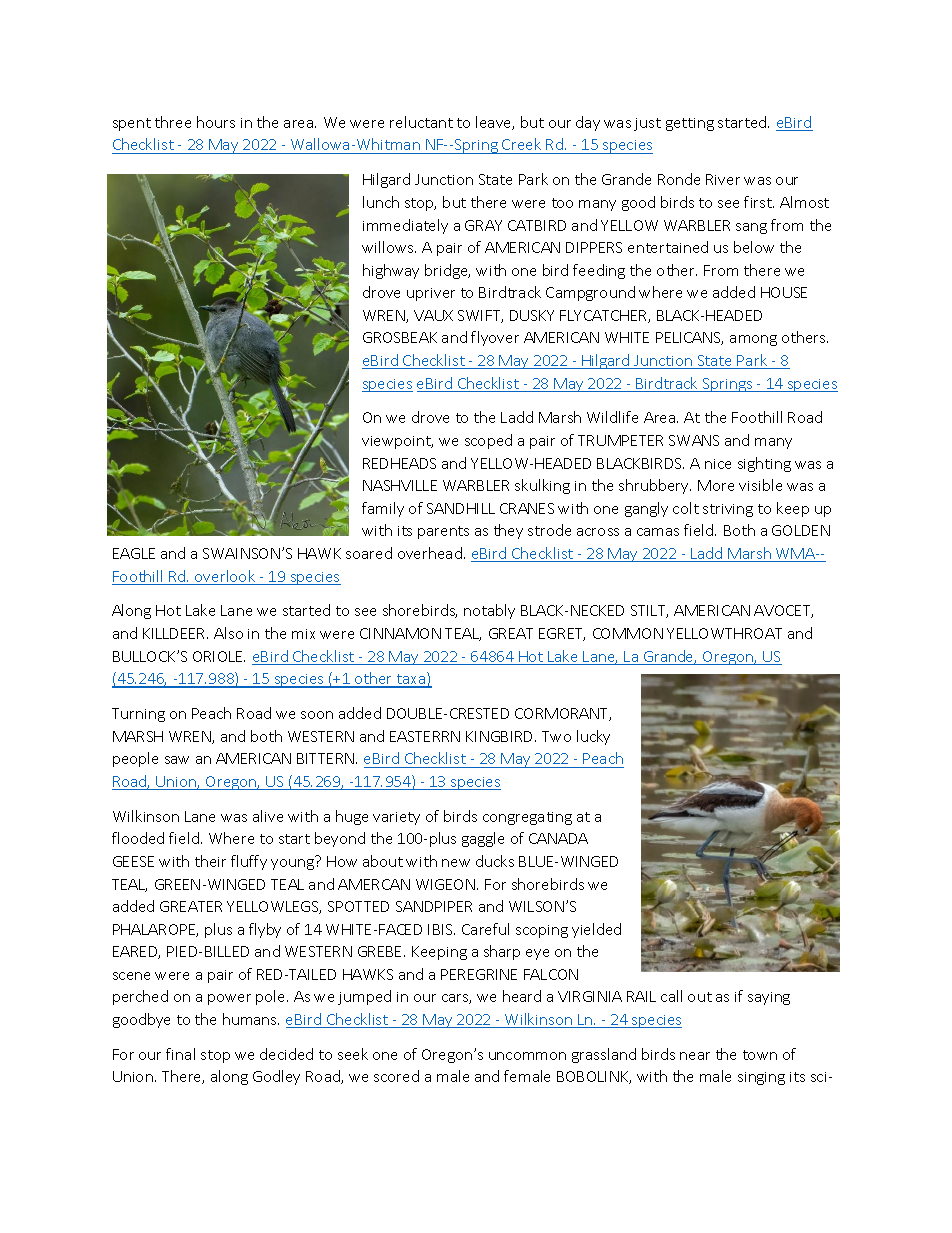  What do you see at coordinates (690, 124) in the screenshot?
I see `getting` at bounding box center [690, 124].
